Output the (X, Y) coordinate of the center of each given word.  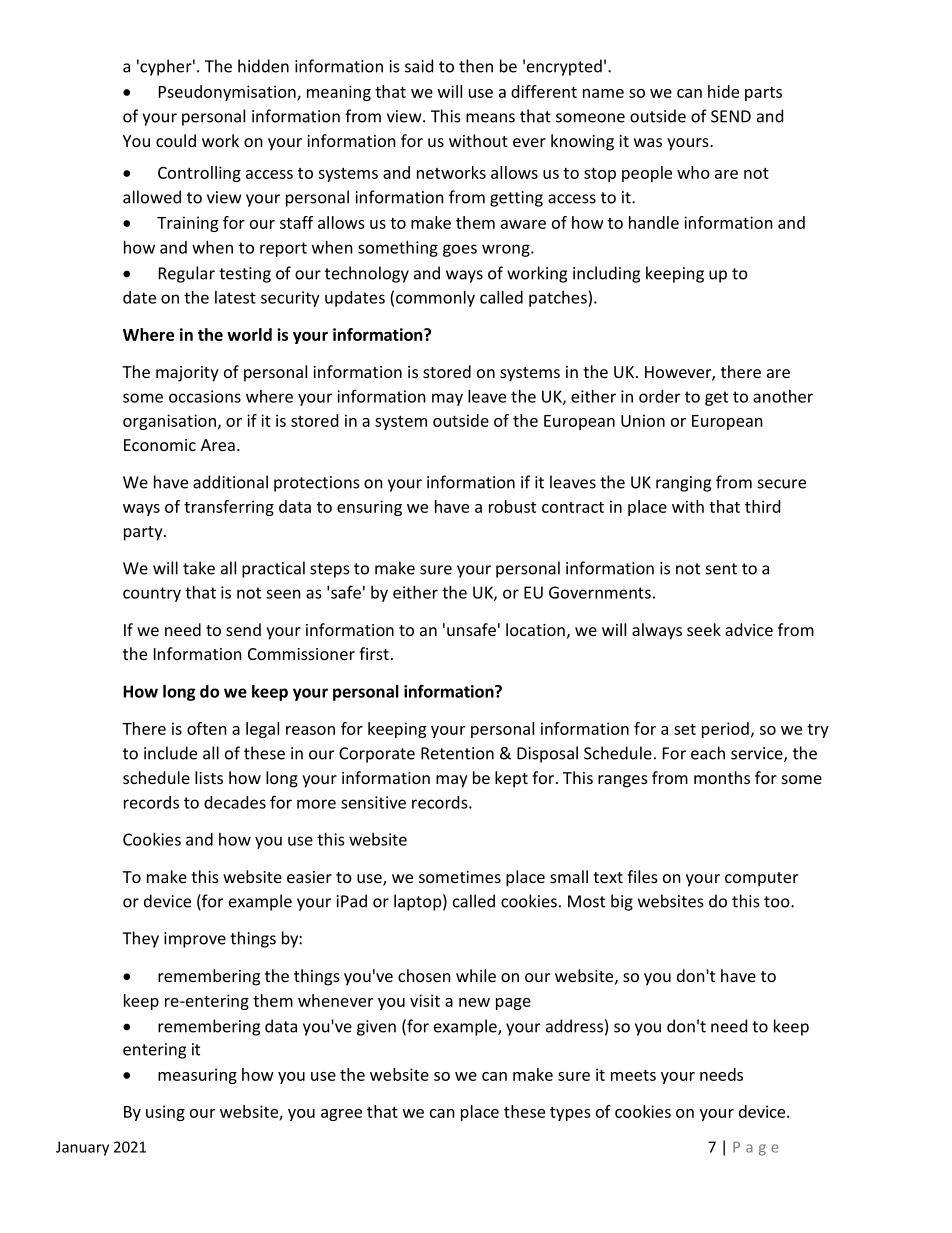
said (419, 66)
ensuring (369, 508)
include (170, 753)
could (176, 140)
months (722, 777)
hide (723, 91)
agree (341, 1115)
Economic (160, 445)
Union (643, 420)
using (165, 1113)
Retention (457, 753)
